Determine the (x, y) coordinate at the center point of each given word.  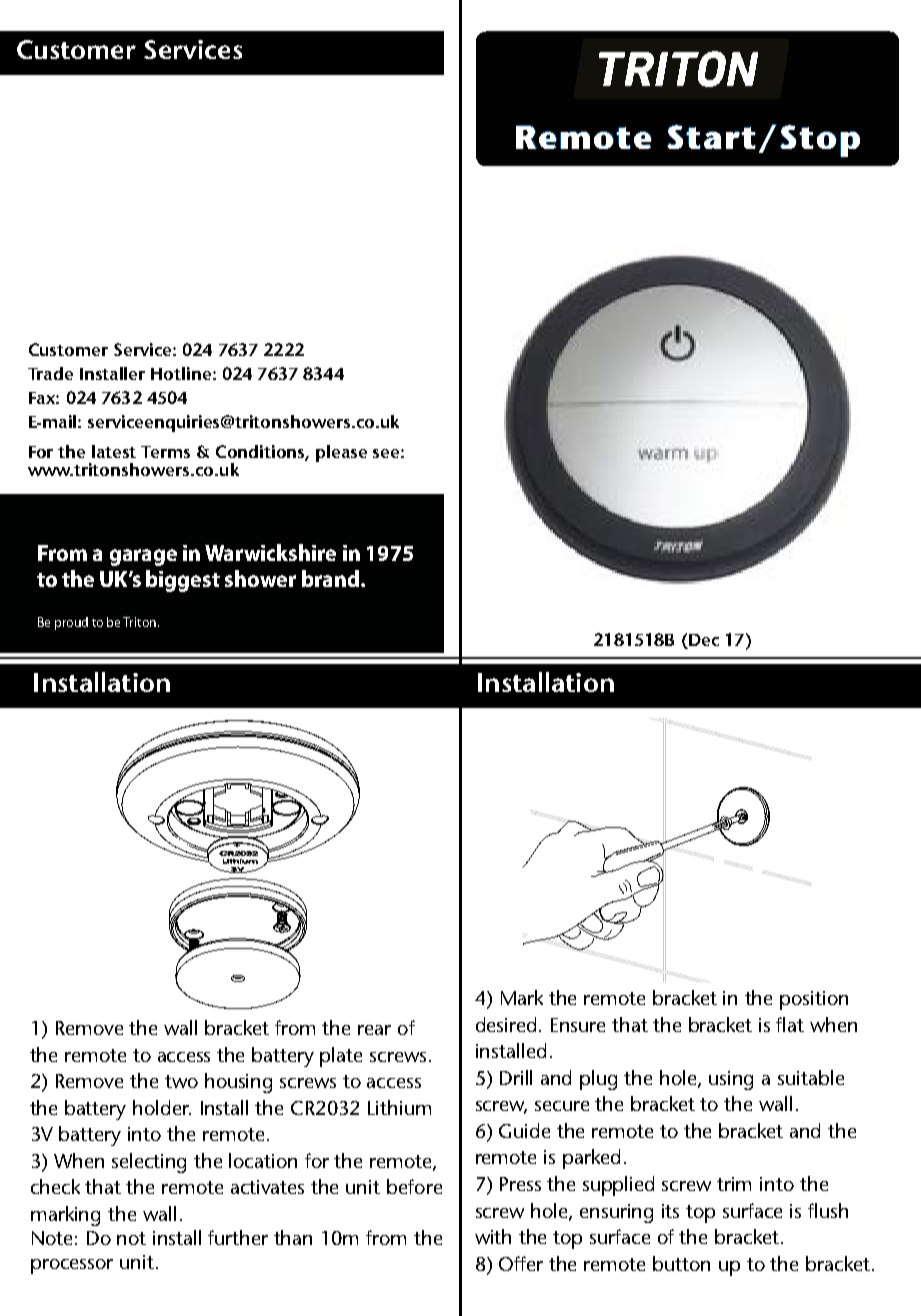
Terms (165, 452)
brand (330, 578)
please (341, 453)
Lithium (399, 1107)
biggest (183, 581)
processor (72, 1266)
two (181, 1081)
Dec (704, 640)
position (814, 1000)
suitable (811, 1077)
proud (71, 623)
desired (506, 1024)
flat (790, 1024)
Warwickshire (270, 552)
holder (162, 1107)
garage (143, 557)
